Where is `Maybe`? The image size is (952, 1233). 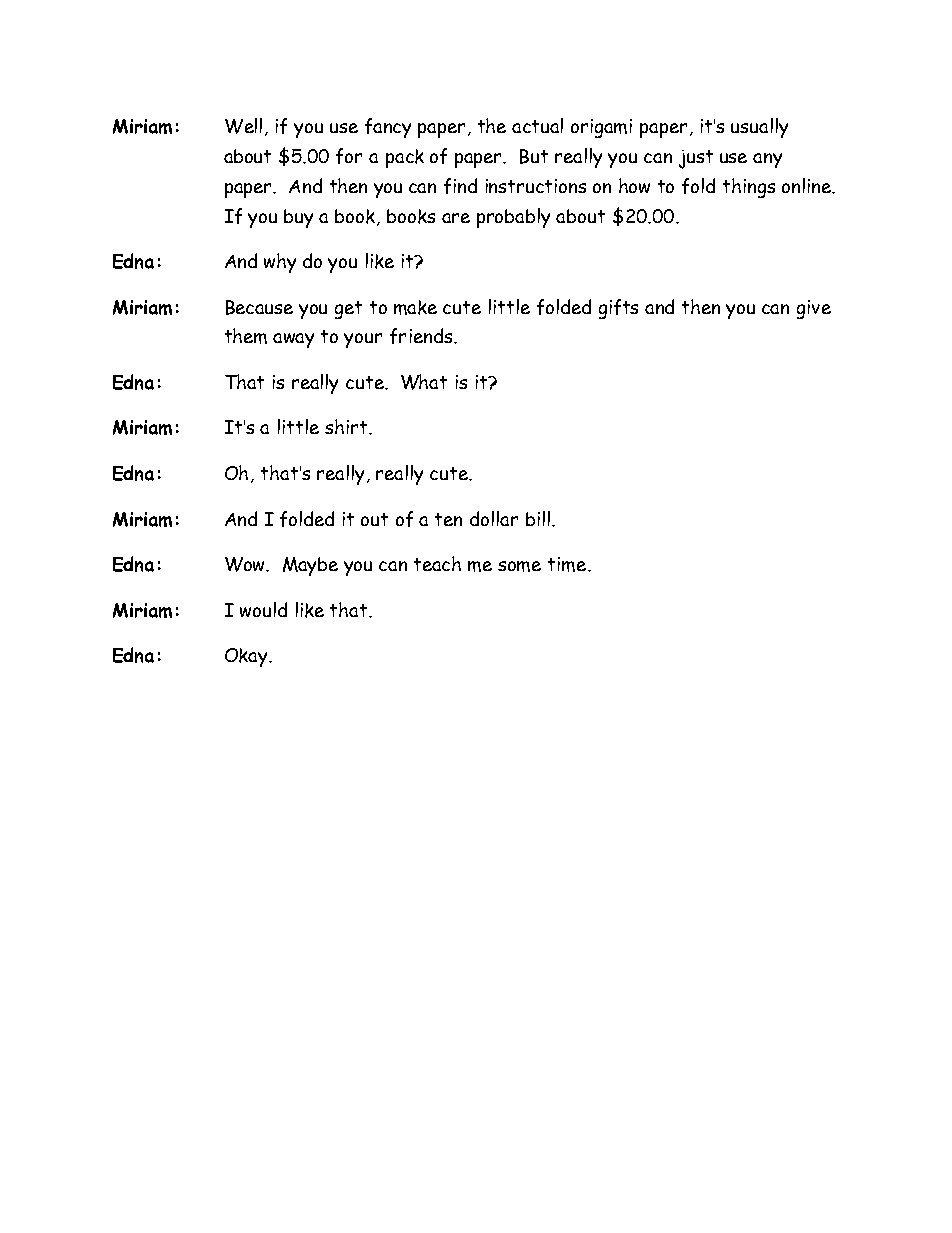 Maybe is located at coordinates (310, 566).
